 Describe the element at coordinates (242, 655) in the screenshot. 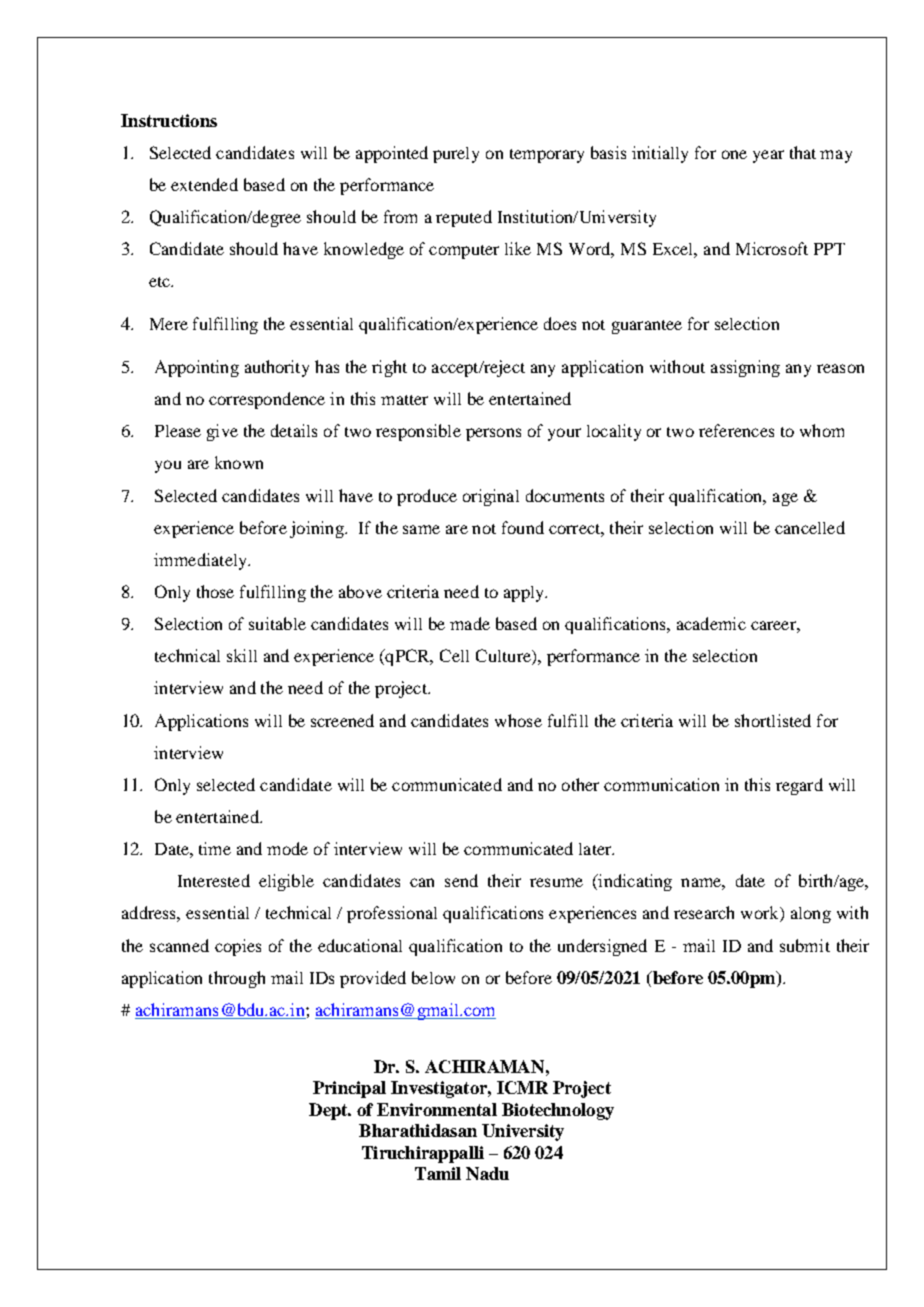

I see `skill` at that location.
